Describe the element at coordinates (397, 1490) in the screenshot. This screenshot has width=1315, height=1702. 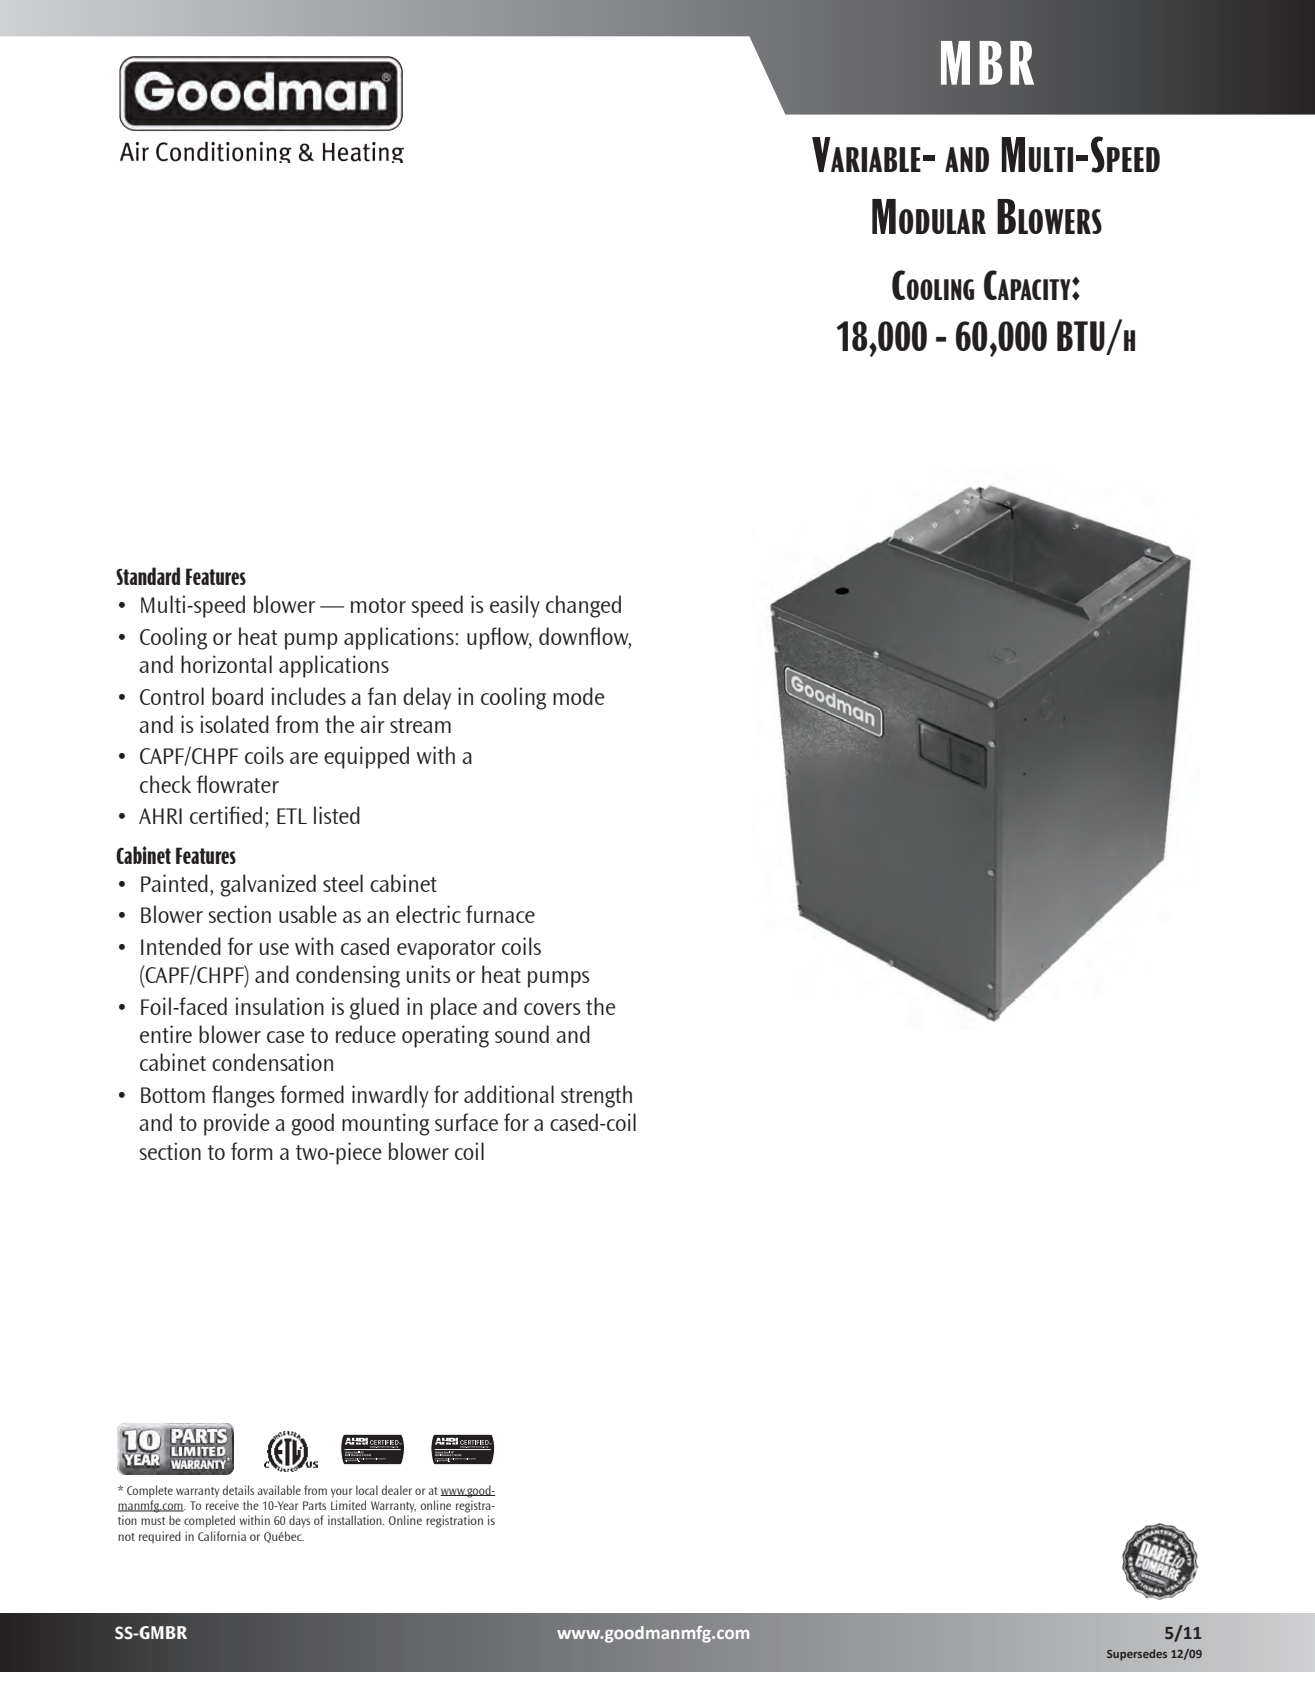
I see `dealer` at that location.
